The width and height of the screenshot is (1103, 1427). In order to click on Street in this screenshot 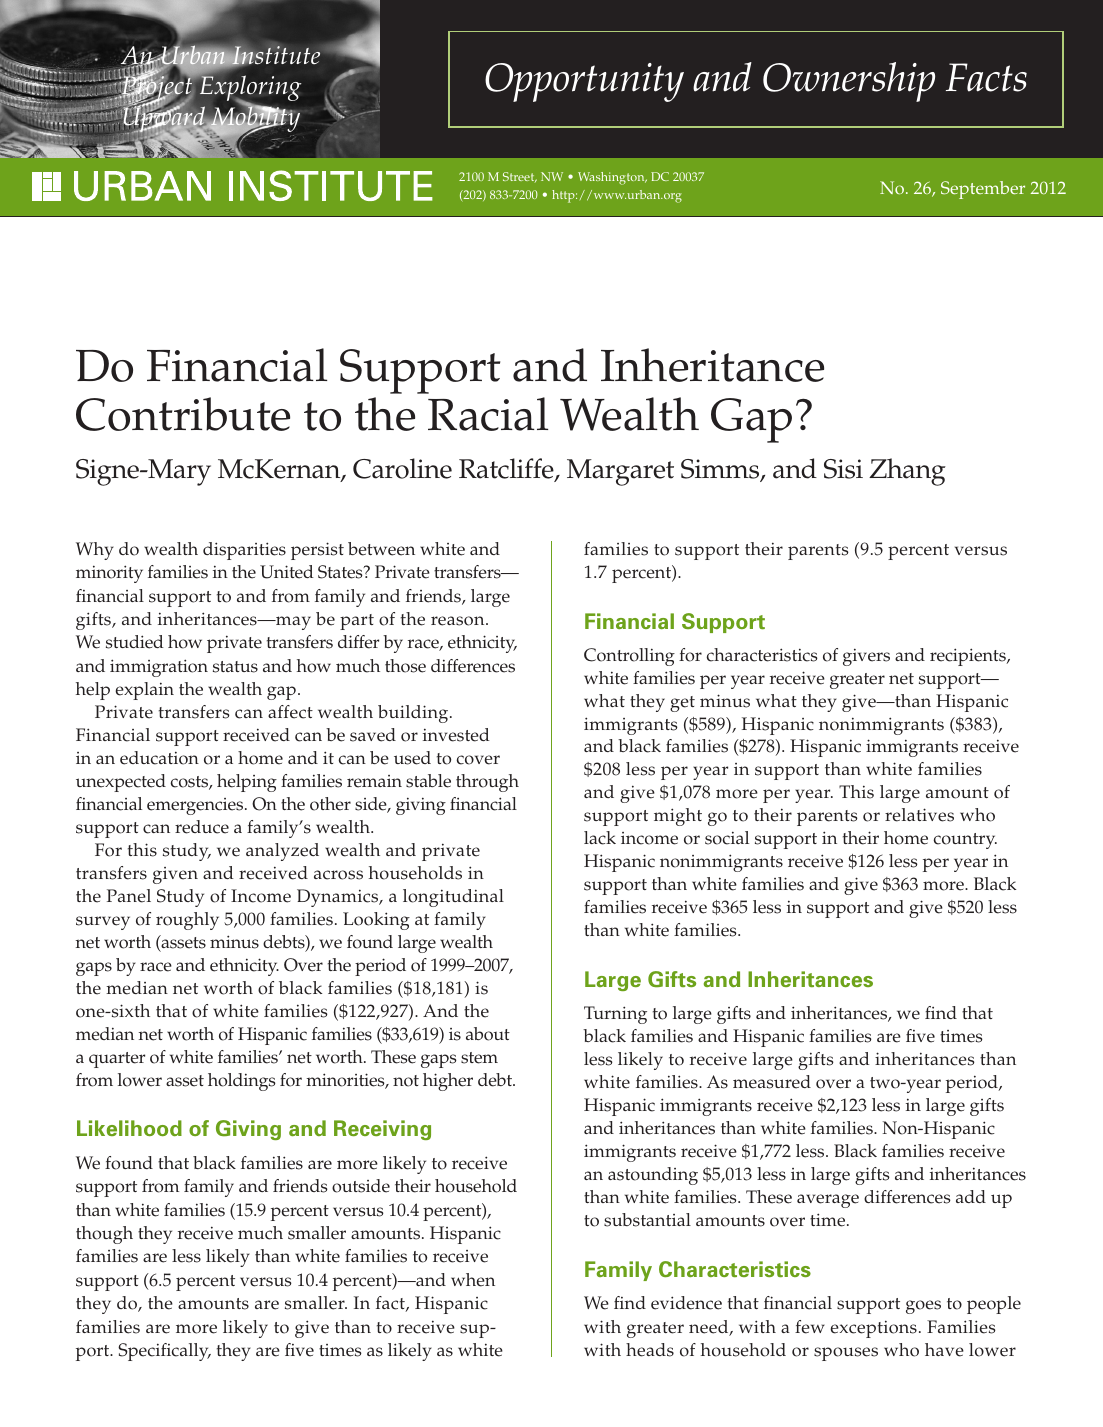, I will do `click(520, 177)`.
